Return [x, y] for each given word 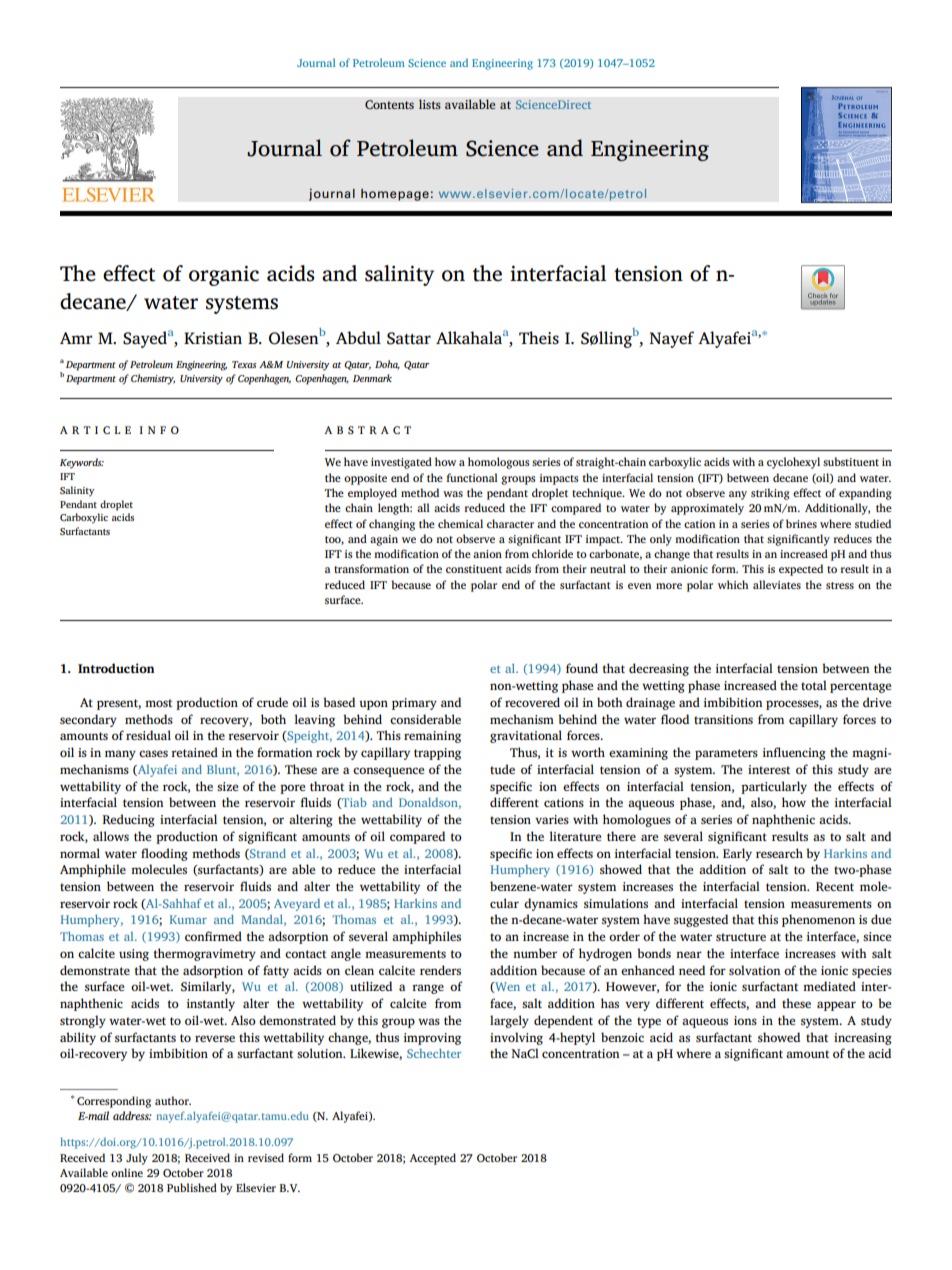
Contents [389, 105]
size [227, 786]
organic [224, 276]
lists [430, 104]
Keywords [82, 463]
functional [472, 477]
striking [770, 494]
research [779, 853]
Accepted [432, 1159]
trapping [437, 754]
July [137, 1159]
